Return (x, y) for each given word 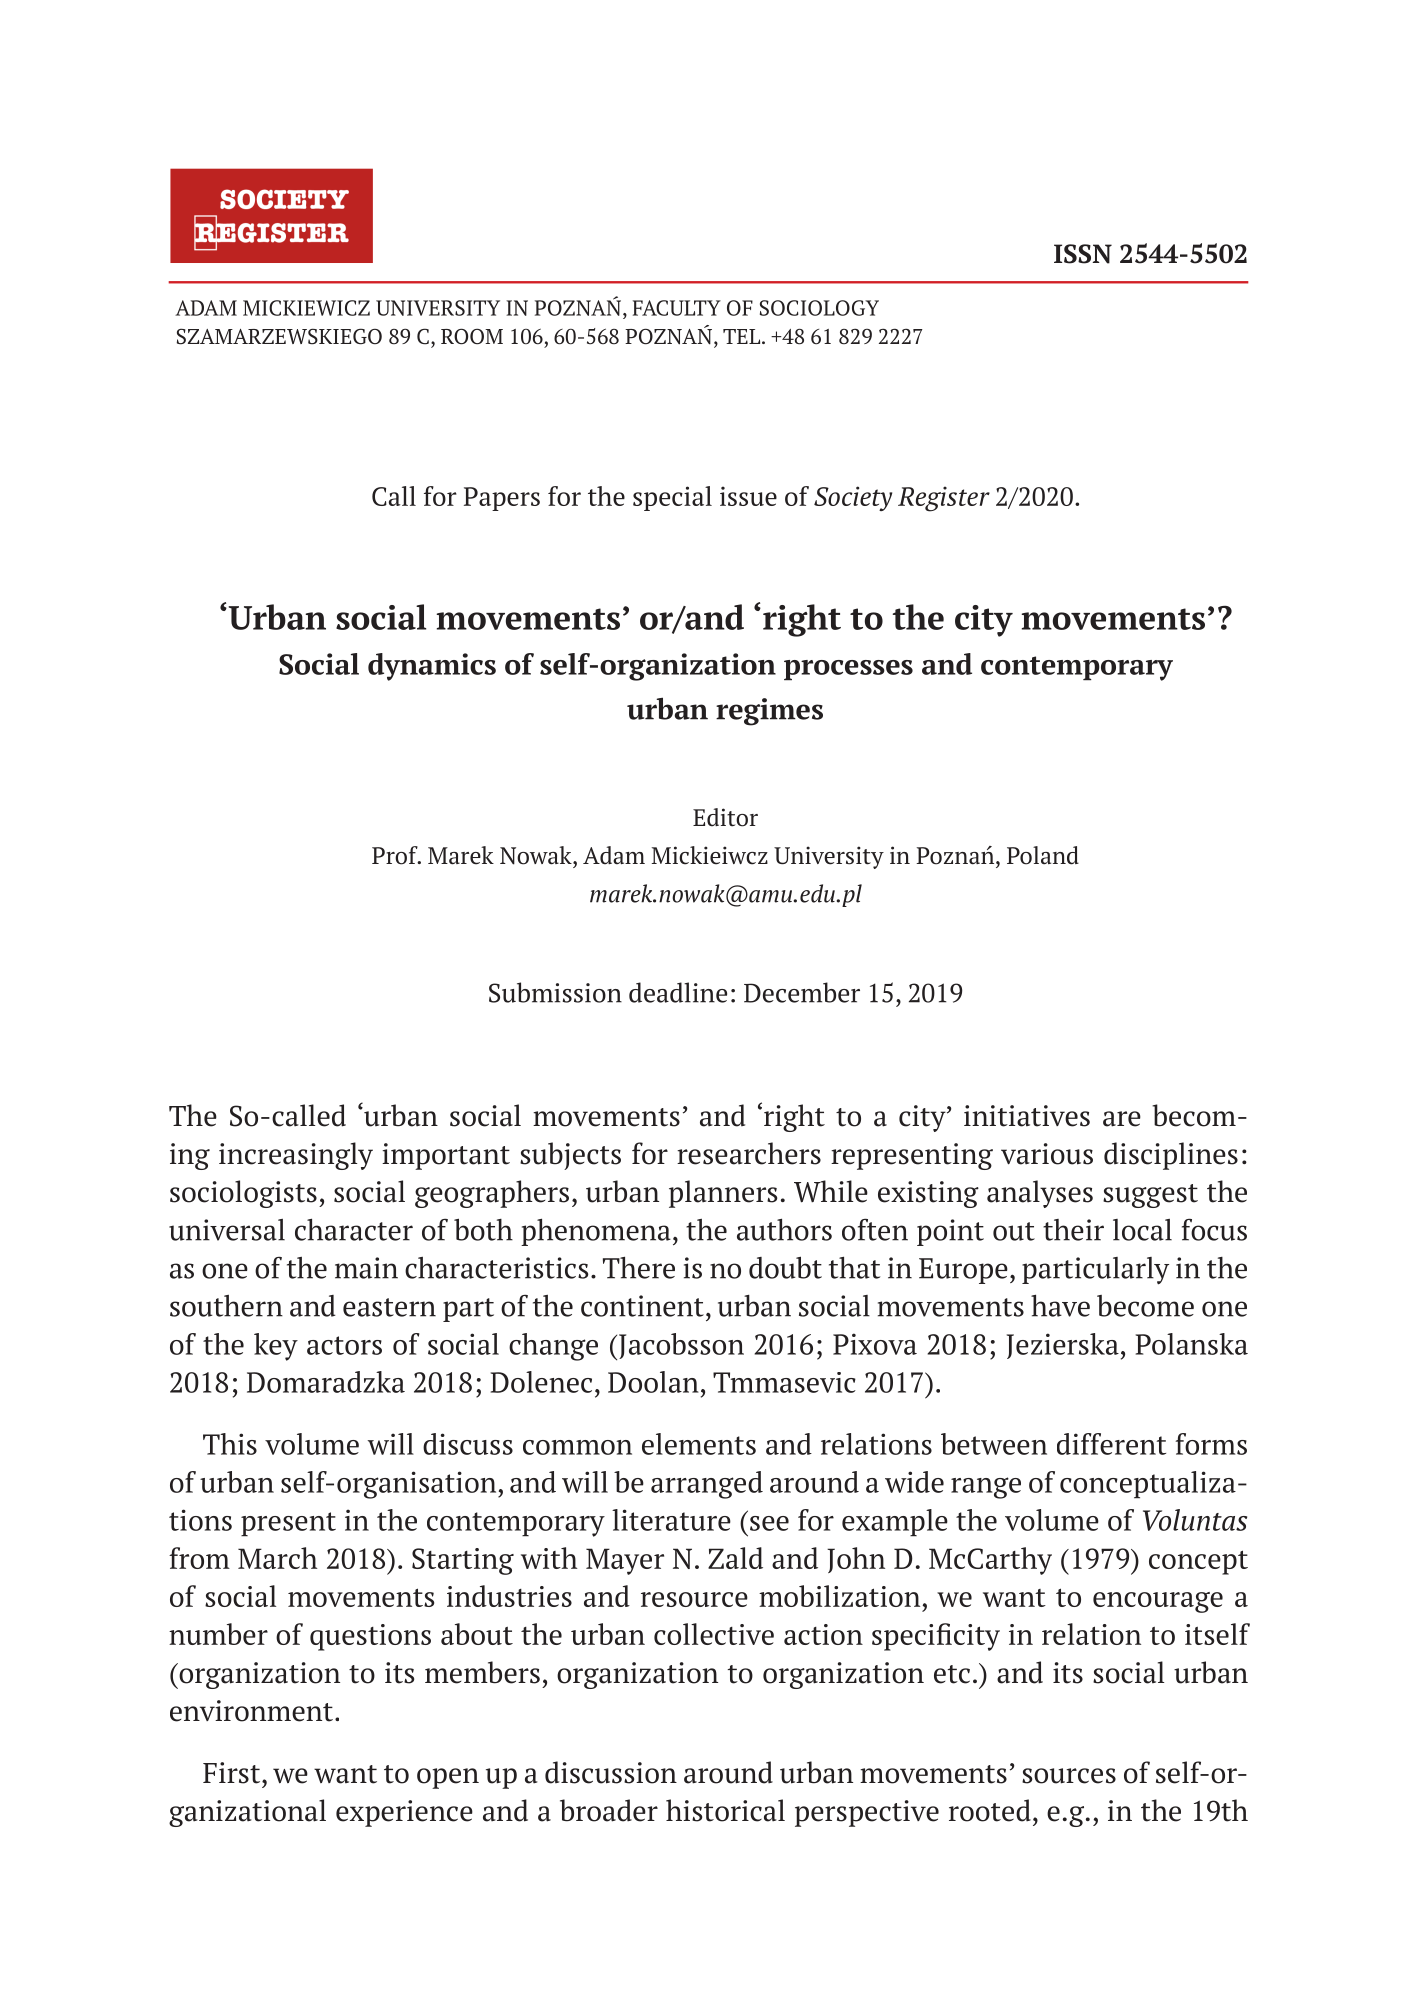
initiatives (1027, 1116)
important (446, 1156)
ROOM (472, 336)
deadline (678, 992)
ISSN (1083, 254)
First (233, 1773)
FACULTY (677, 308)
